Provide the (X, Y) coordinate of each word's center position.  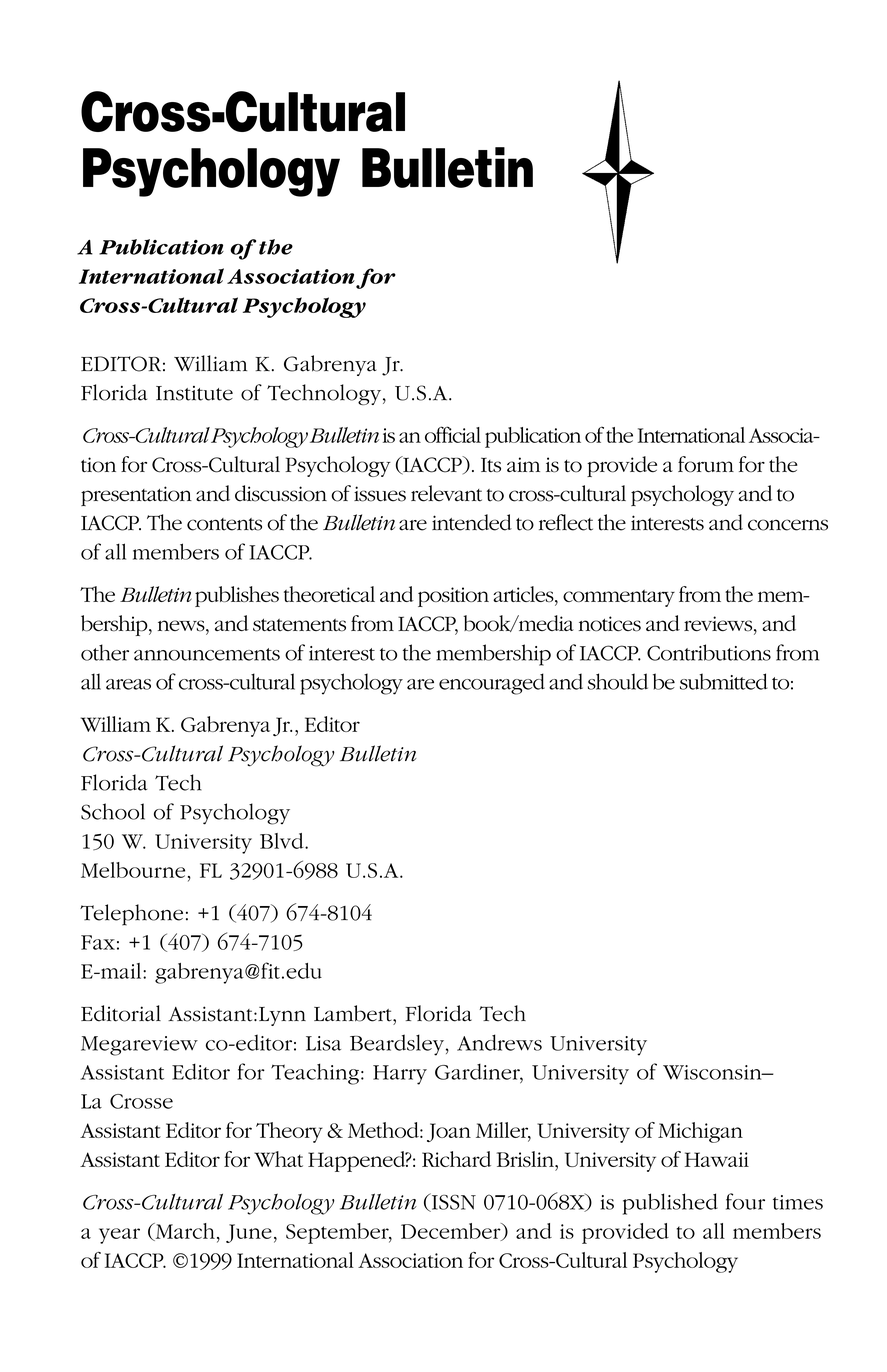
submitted (724, 681)
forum (706, 464)
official (453, 434)
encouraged (492, 684)
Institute (194, 393)
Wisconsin (713, 1072)
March (184, 1232)
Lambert (354, 1013)
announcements (207, 654)
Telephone (131, 915)
